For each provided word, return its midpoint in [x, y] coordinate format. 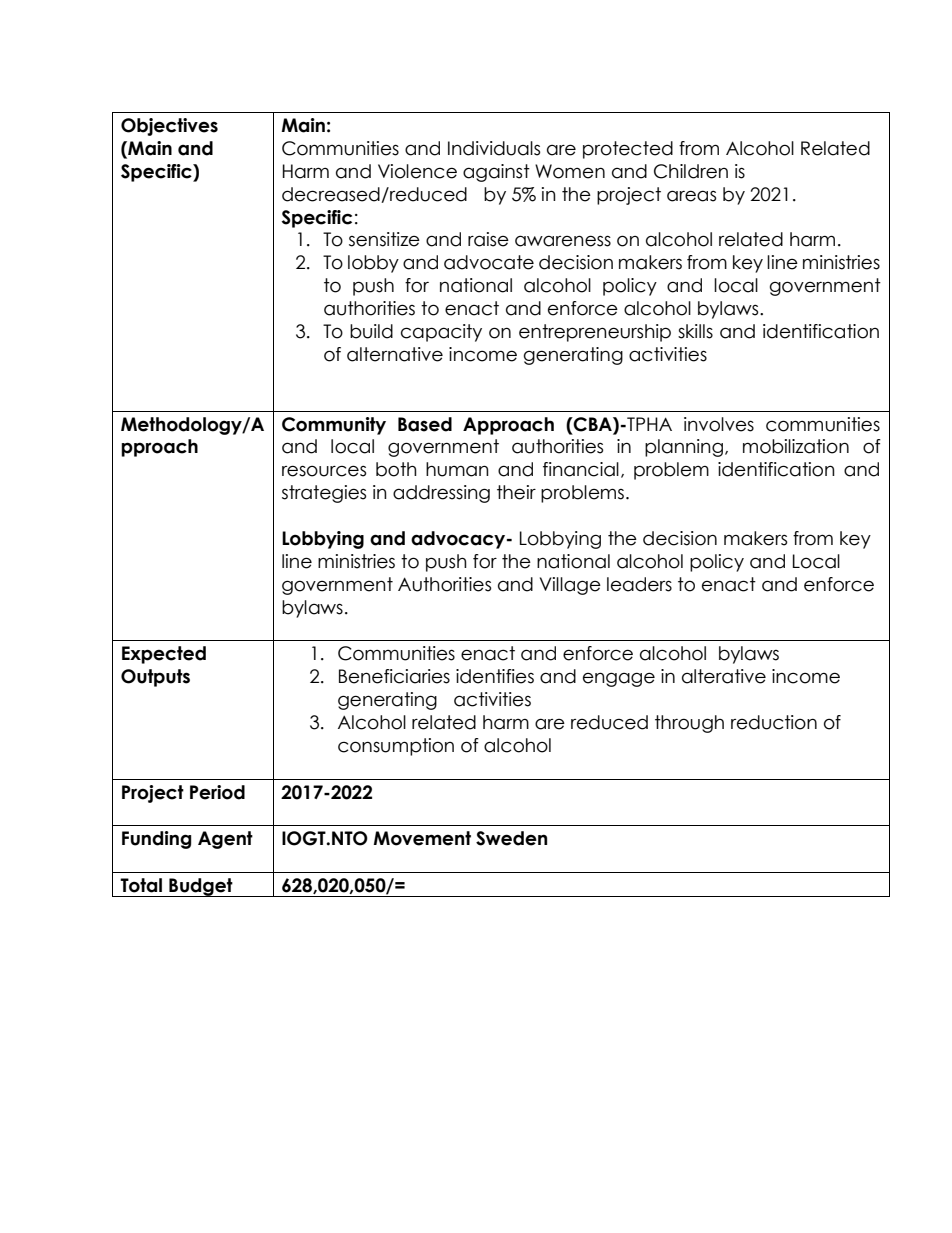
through [689, 724]
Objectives [169, 127]
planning [684, 448]
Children [691, 171]
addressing [441, 494]
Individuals [494, 148]
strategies [324, 494]
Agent [225, 840]
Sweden [511, 838]
